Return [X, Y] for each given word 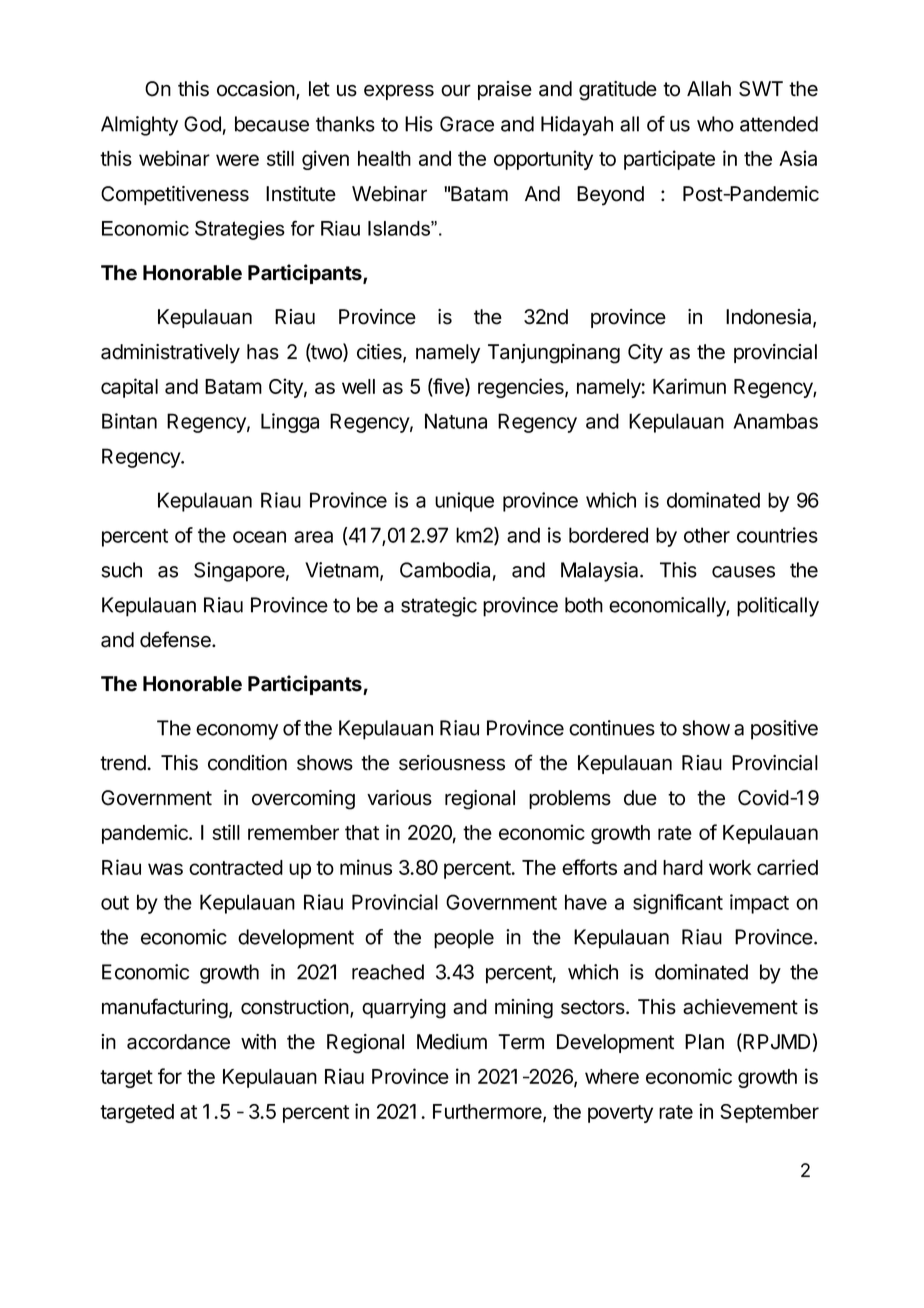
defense [176, 639]
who [715, 124]
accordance [178, 1042]
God [202, 124]
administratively [170, 354]
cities [380, 353]
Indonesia [770, 318]
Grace [467, 124]
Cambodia [445, 570]
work [730, 867]
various [399, 798]
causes [743, 572]
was [165, 869]
